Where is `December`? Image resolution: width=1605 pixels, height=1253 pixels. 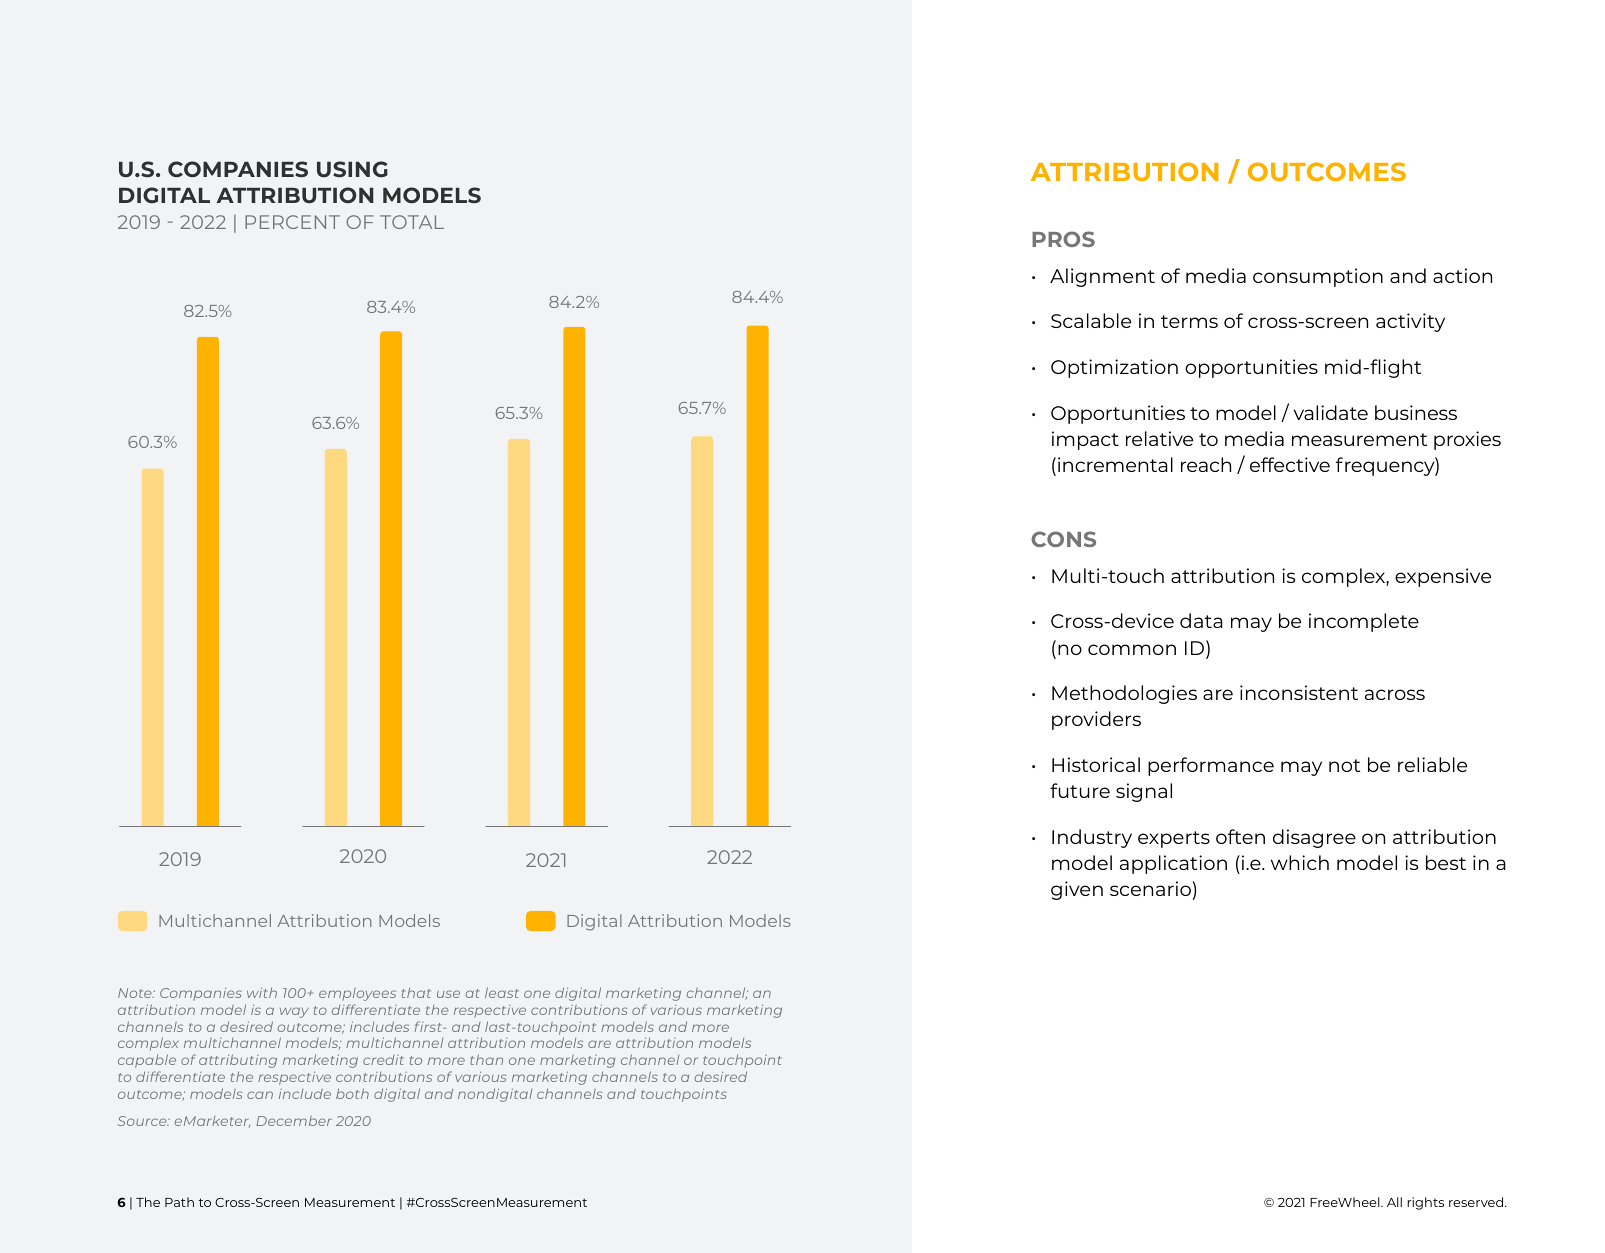
December is located at coordinates (294, 1121).
